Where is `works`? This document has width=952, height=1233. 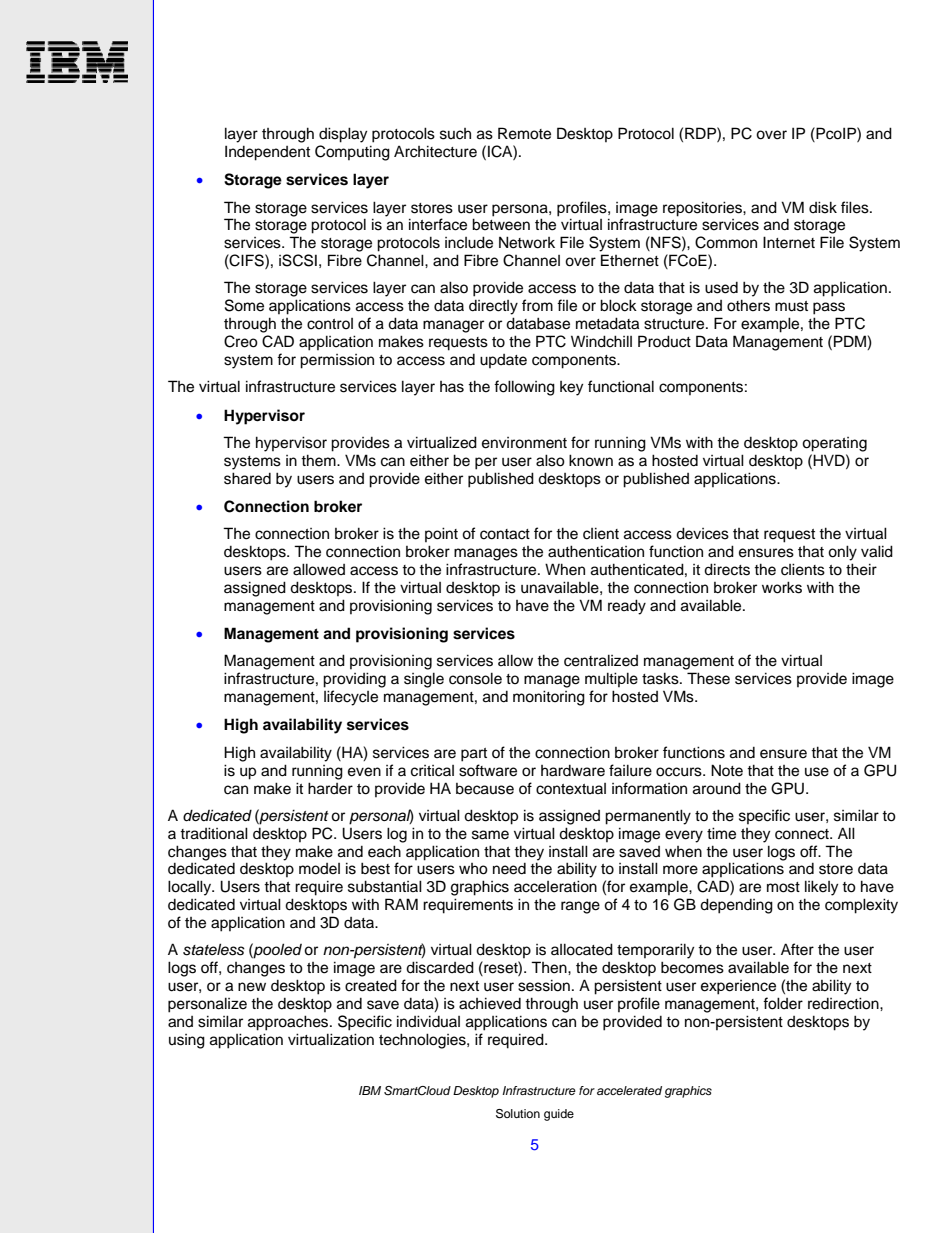
works is located at coordinates (782, 587).
